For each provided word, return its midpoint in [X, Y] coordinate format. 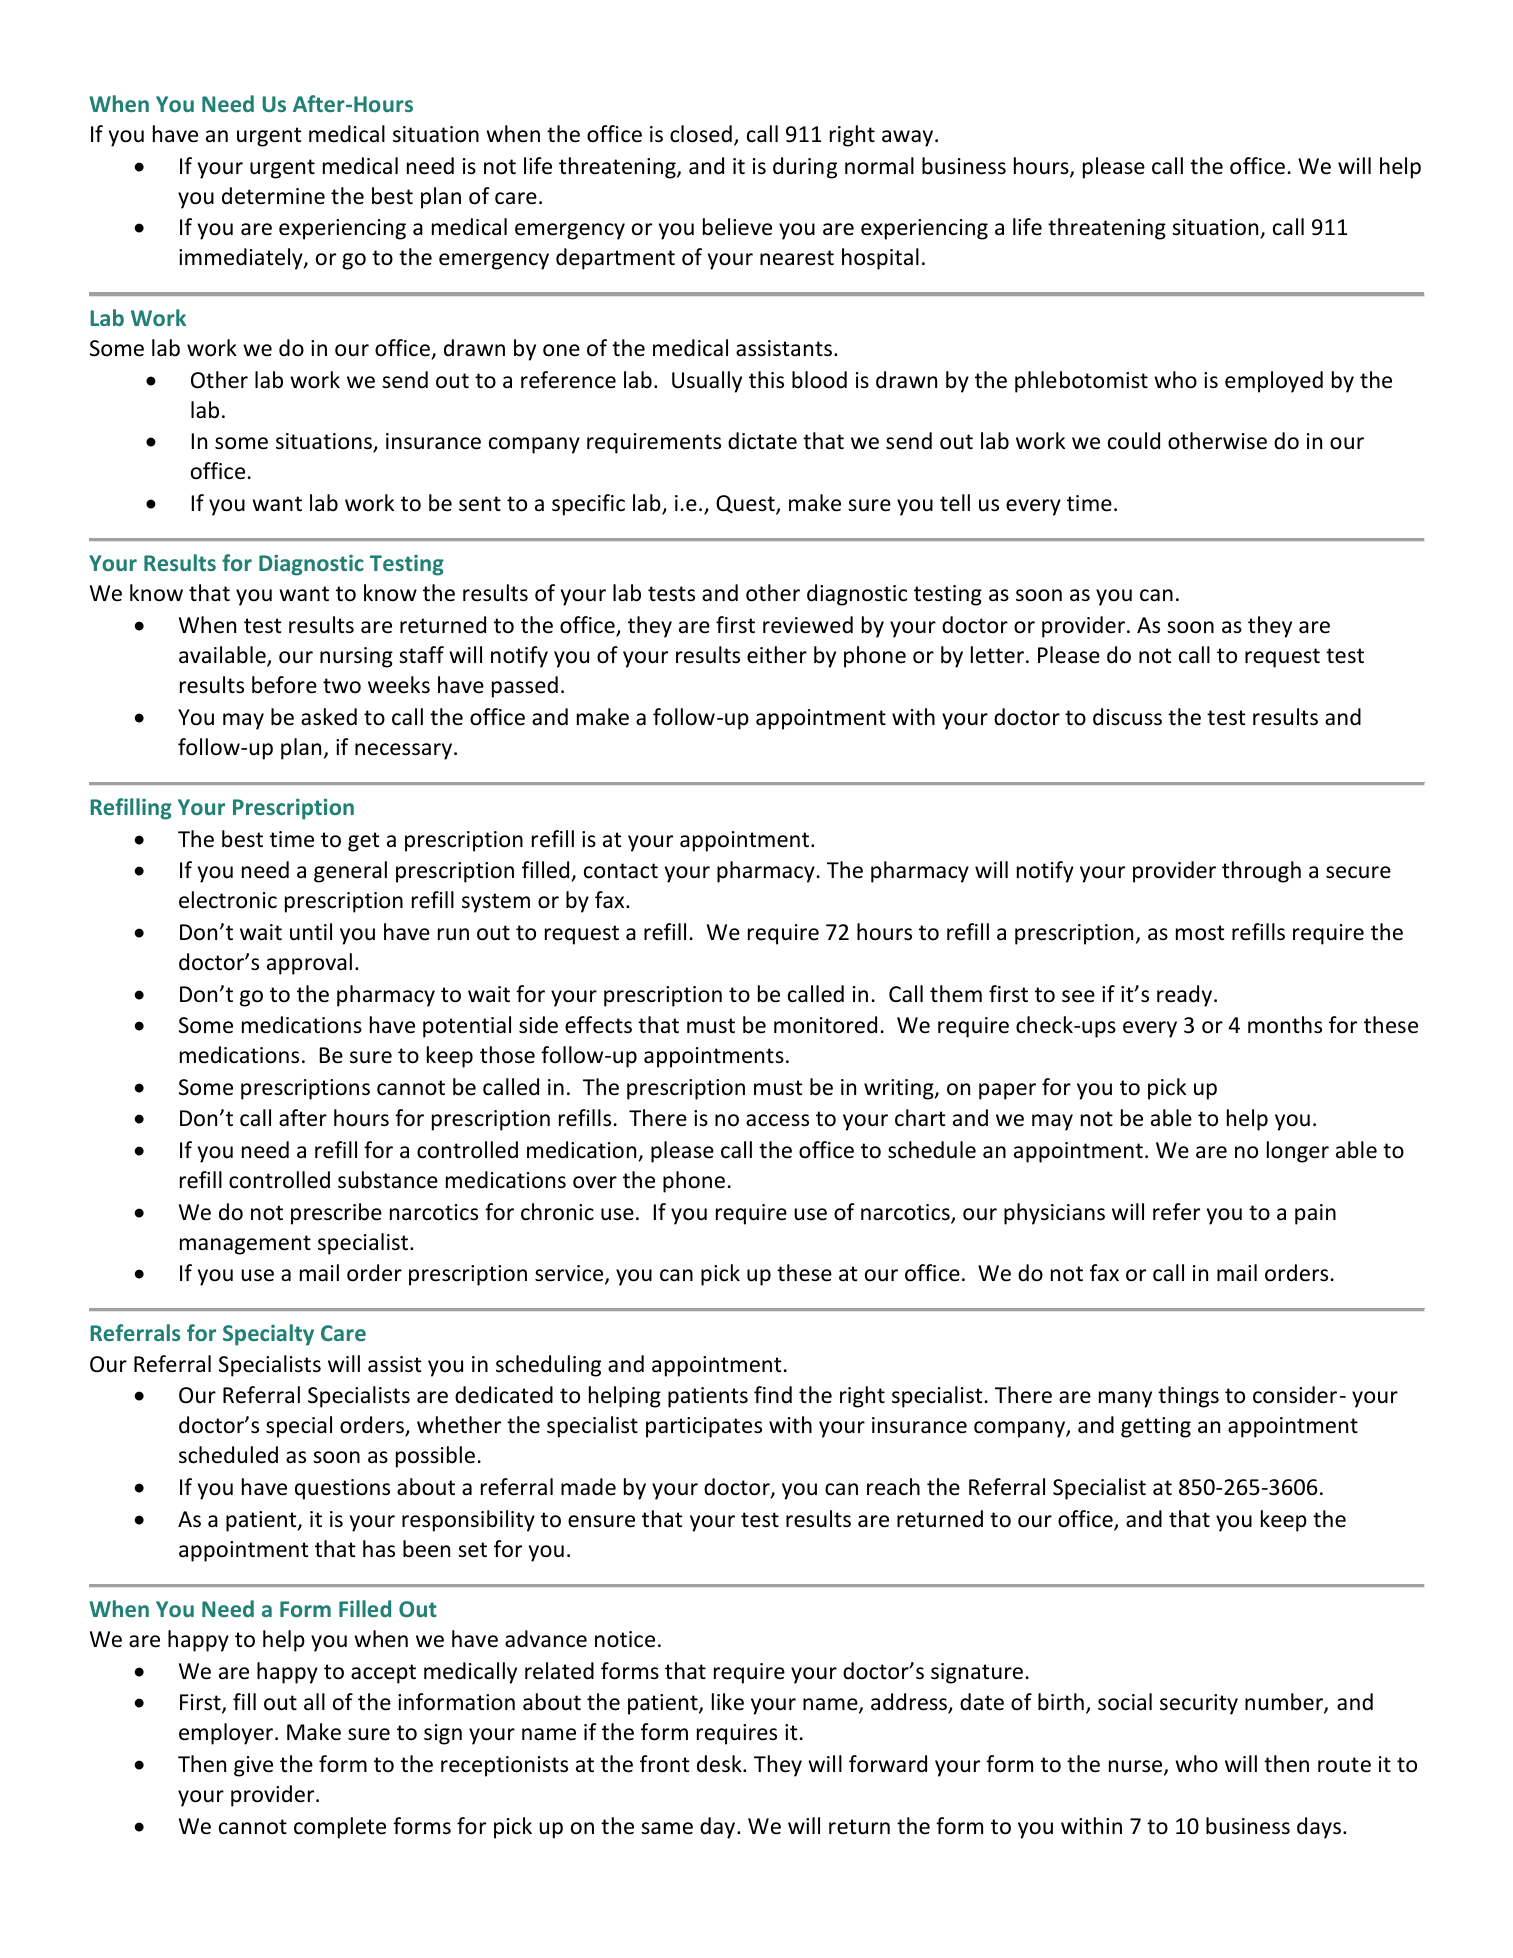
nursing [356, 657]
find [773, 1394]
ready [1186, 996]
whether [459, 1425]
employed [1274, 382]
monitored [825, 1025]
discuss [1127, 717]
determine [273, 196]
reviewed [808, 625]
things [1188, 1397]
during [805, 168]
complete [340, 1828]
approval [309, 964]
